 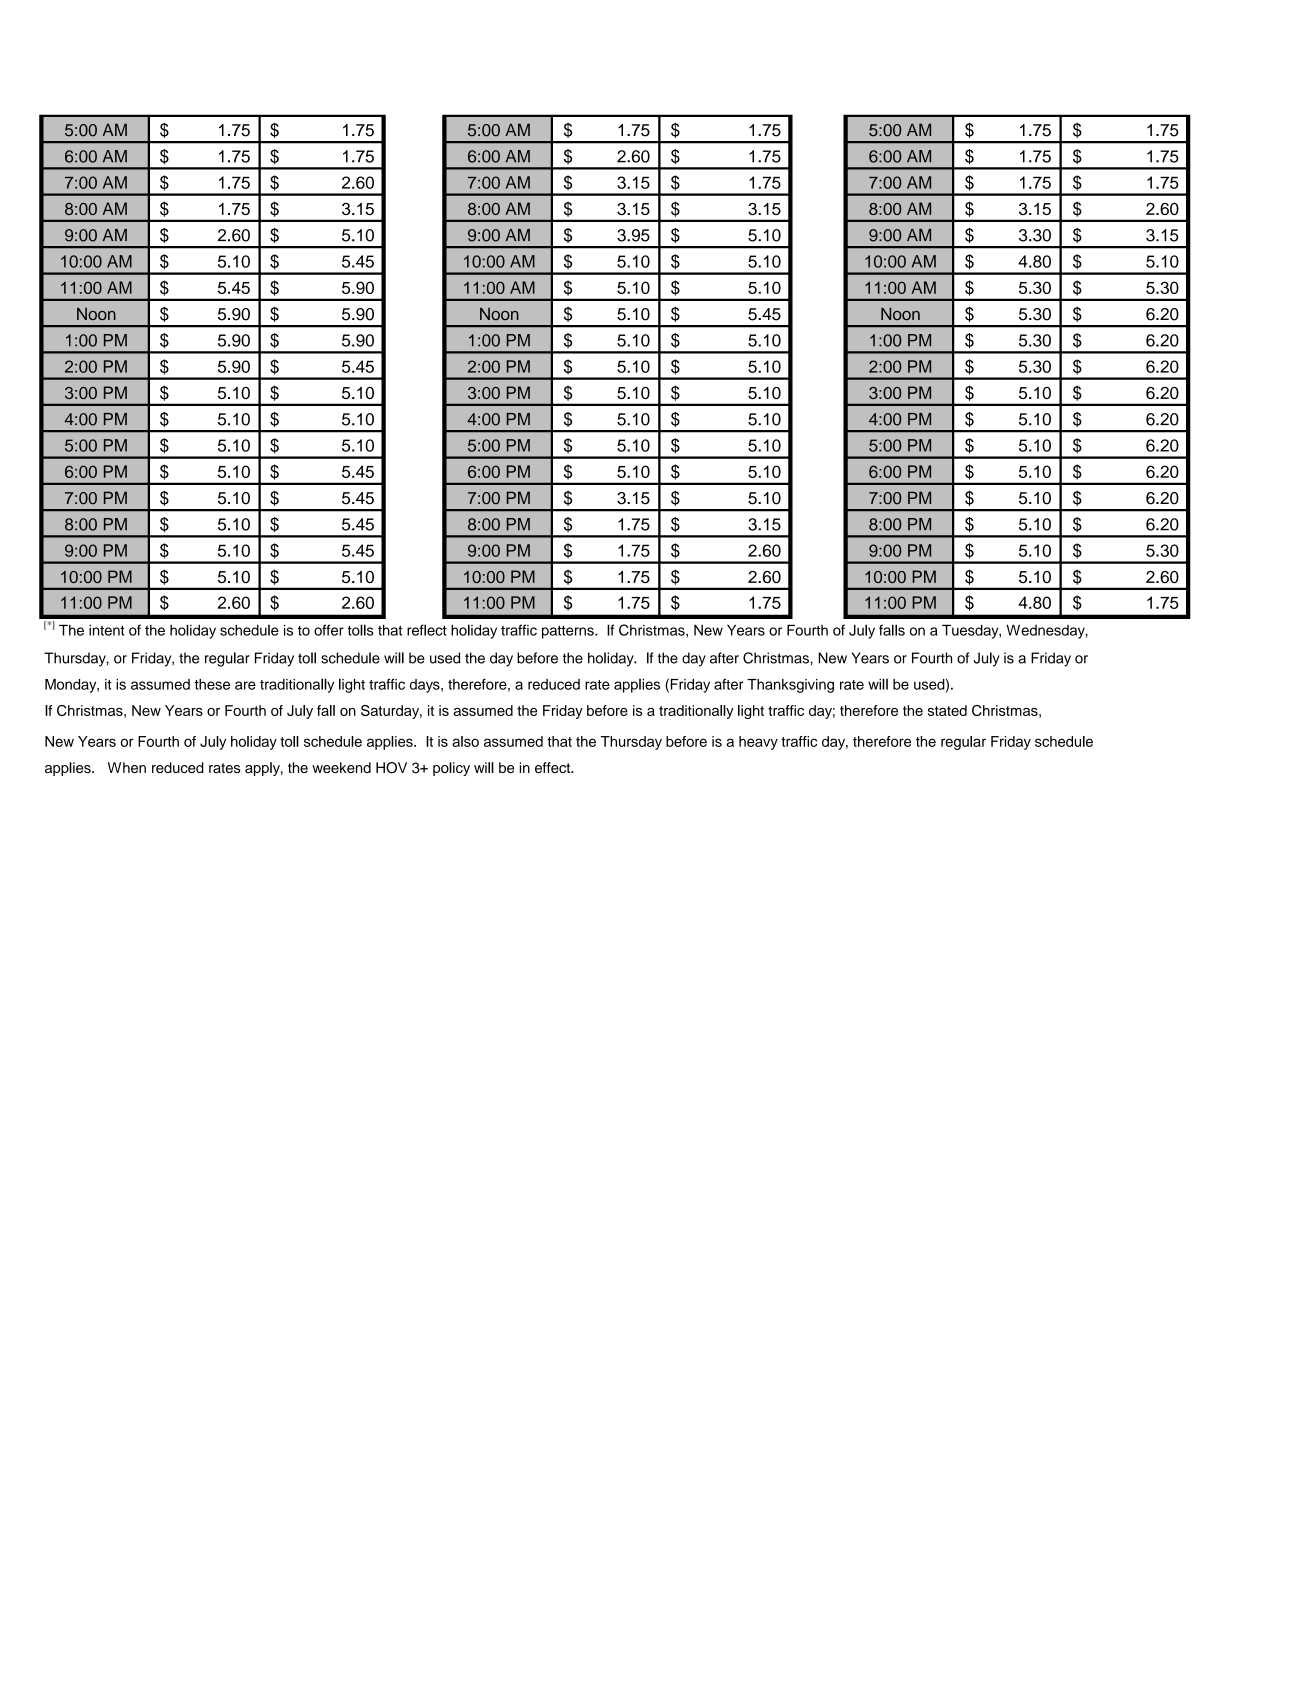 What do you see at coordinates (569, 632) in the image?
I see `patterns` at bounding box center [569, 632].
